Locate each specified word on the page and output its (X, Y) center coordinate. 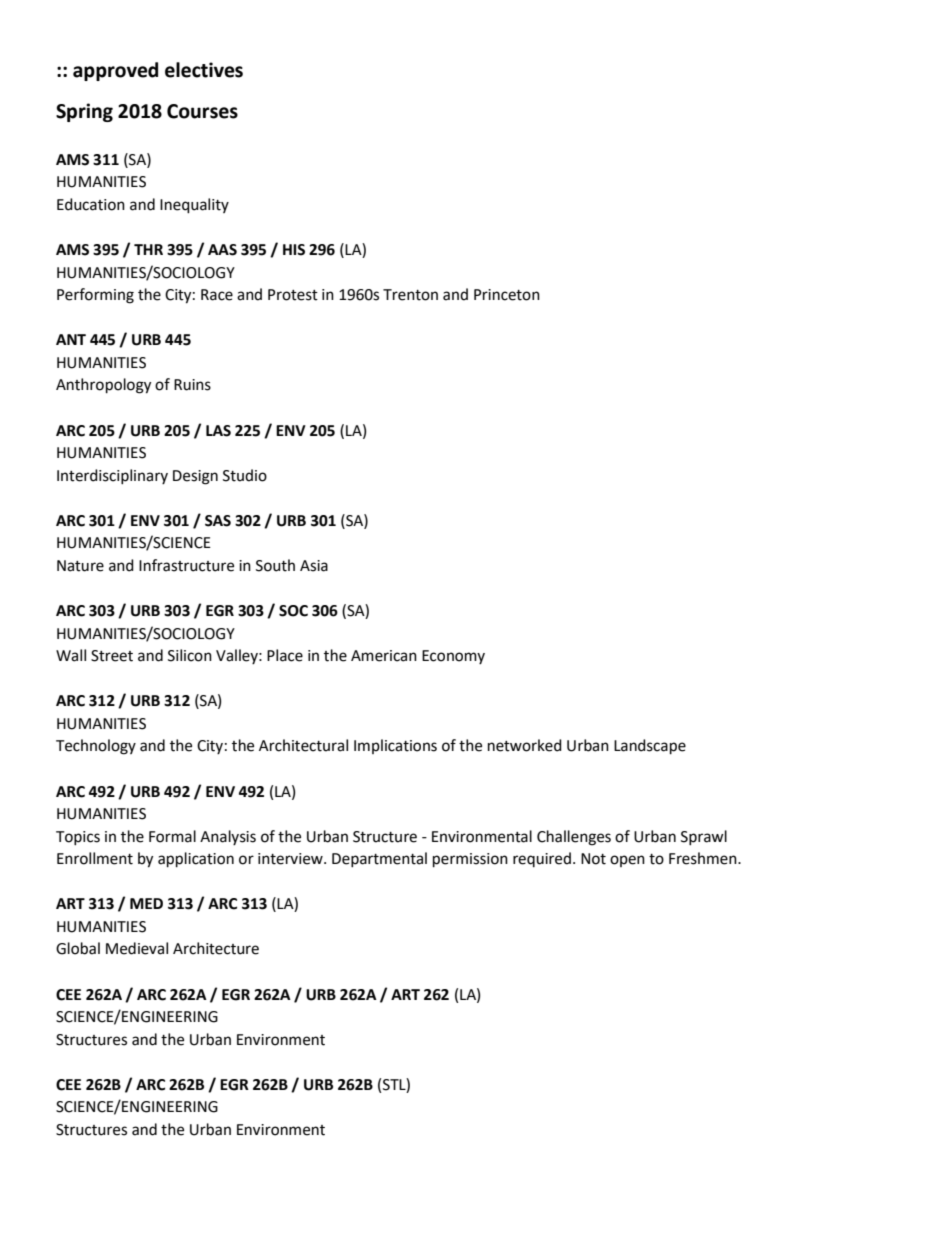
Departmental (379, 859)
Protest (293, 295)
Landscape (650, 747)
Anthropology (103, 386)
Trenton (410, 295)
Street (112, 656)
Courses (202, 111)
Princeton (507, 295)
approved (115, 71)
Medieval (137, 948)
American (384, 656)
